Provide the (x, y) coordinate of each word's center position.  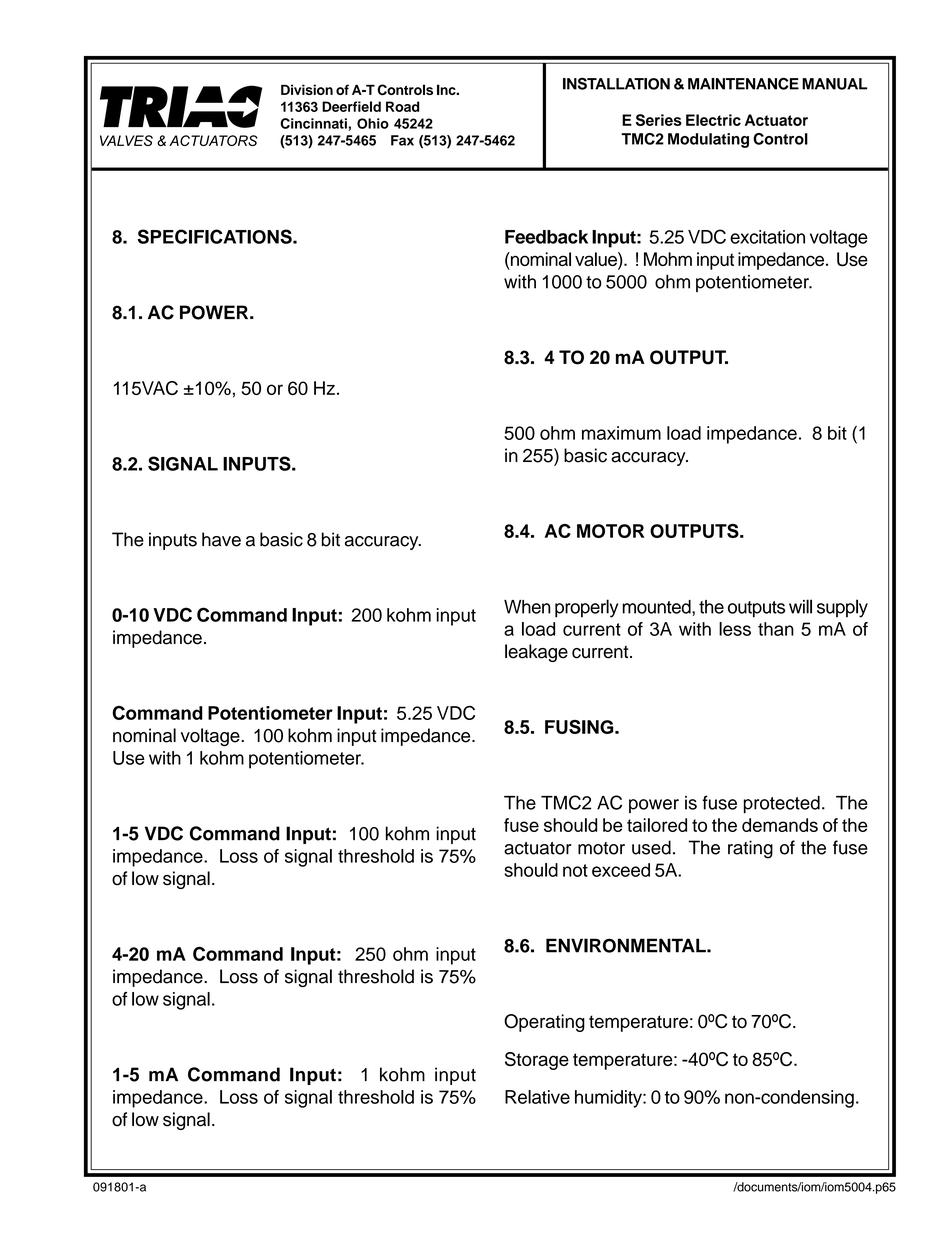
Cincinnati (313, 123)
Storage (537, 1061)
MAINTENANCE (743, 83)
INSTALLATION (616, 84)
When (527, 607)
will (800, 606)
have (221, 539)
